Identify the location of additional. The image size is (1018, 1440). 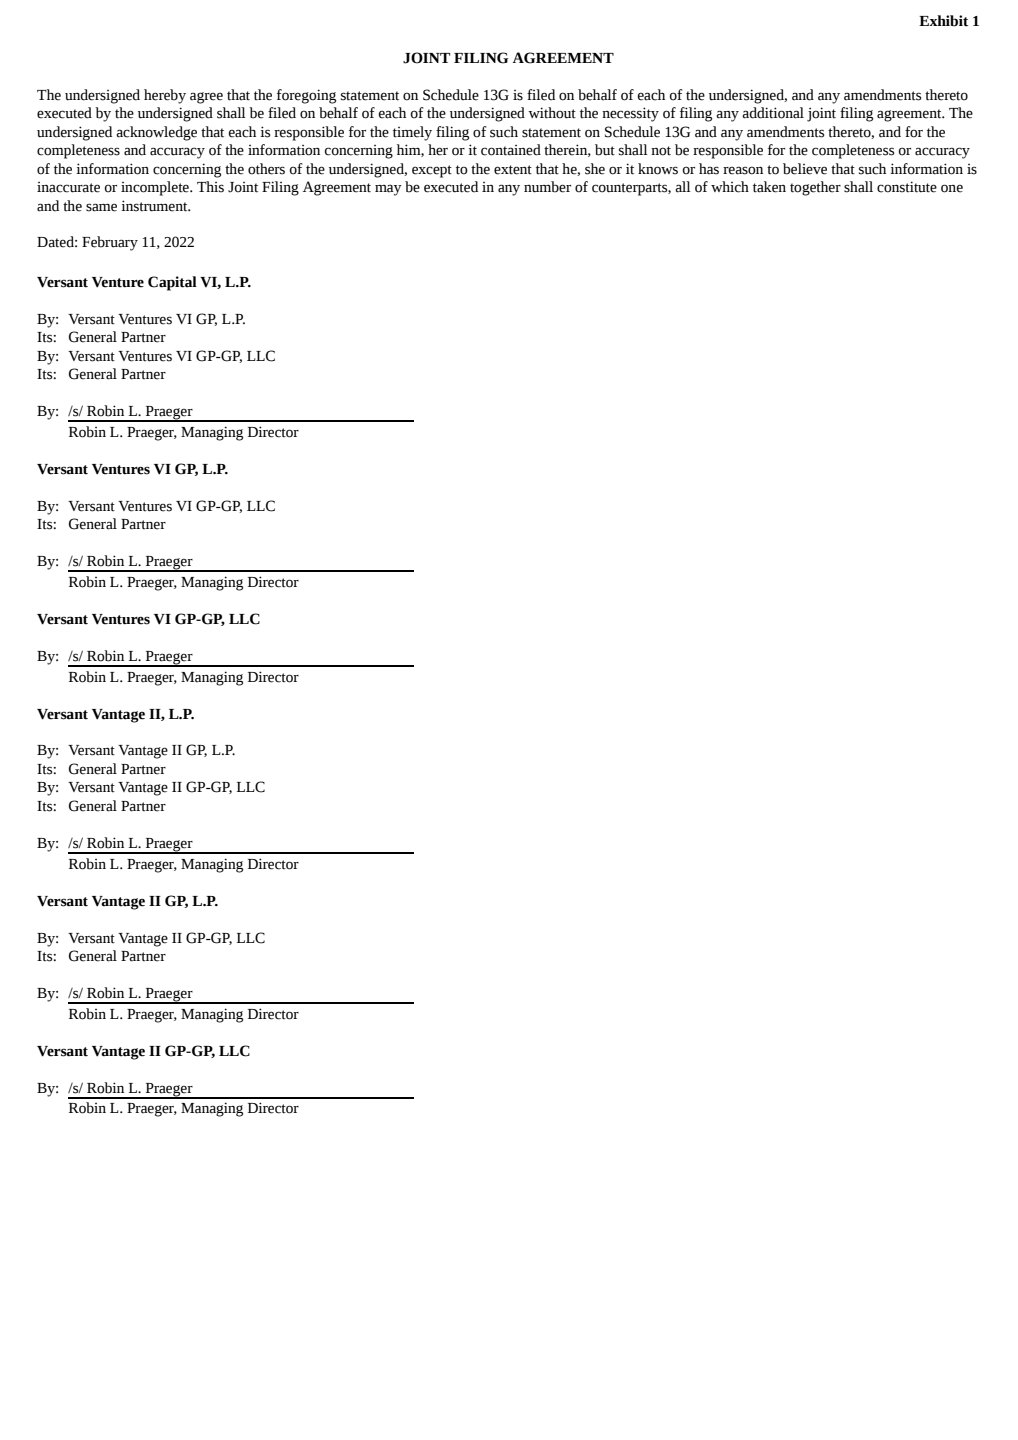
(773, 113).
